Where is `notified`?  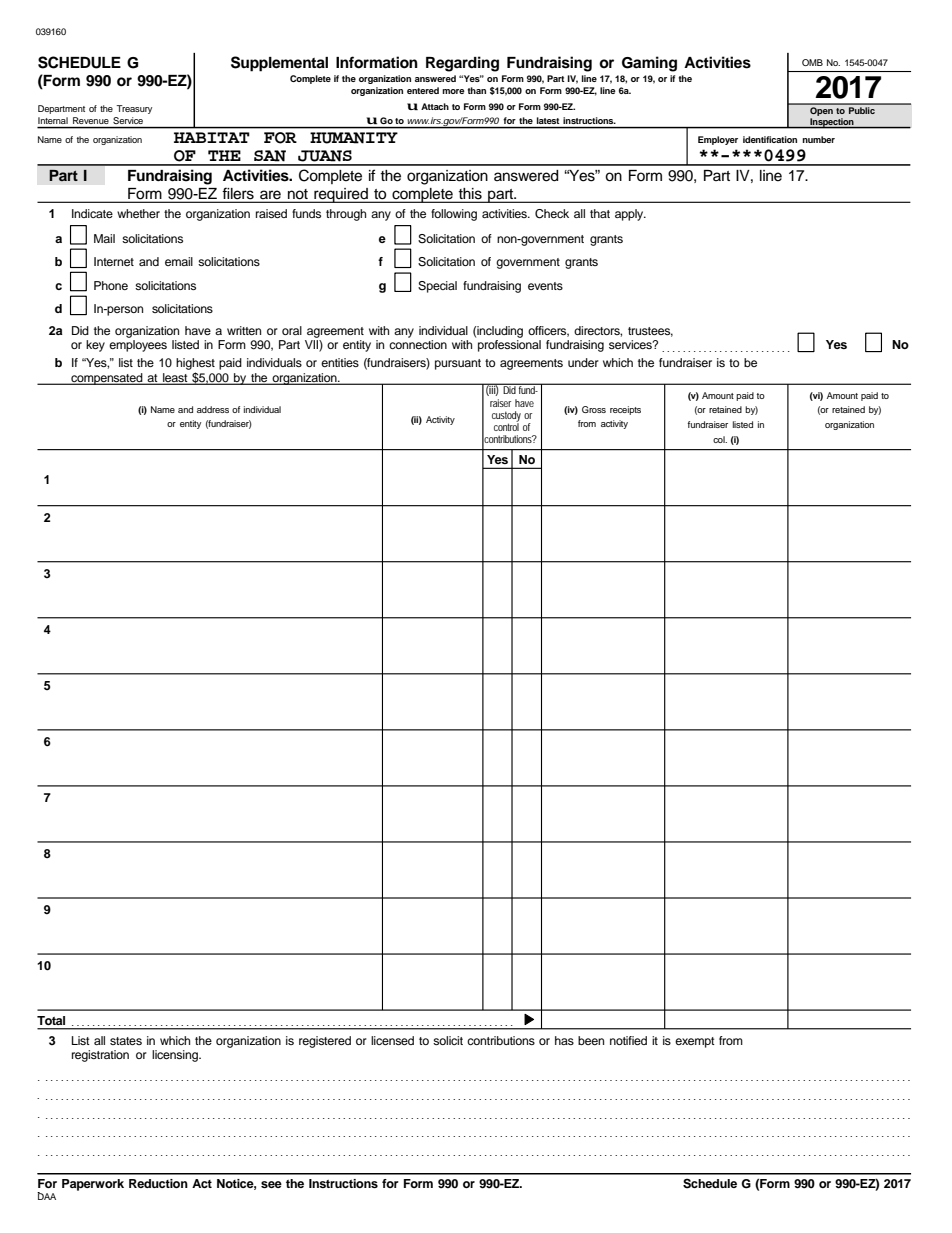 notified is located at coordinates (628, 1040).
